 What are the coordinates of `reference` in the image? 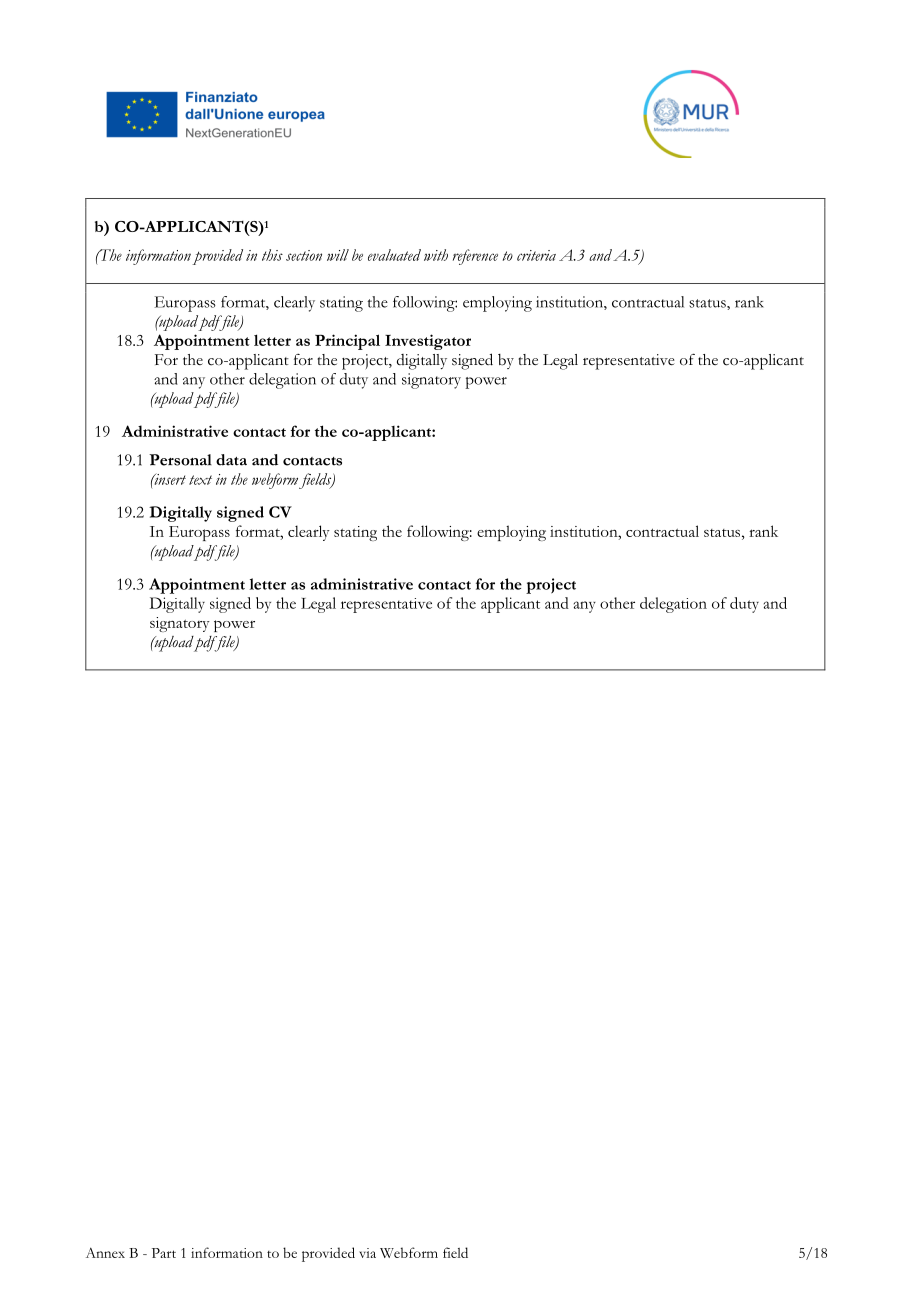 It's located at (475, 257).
